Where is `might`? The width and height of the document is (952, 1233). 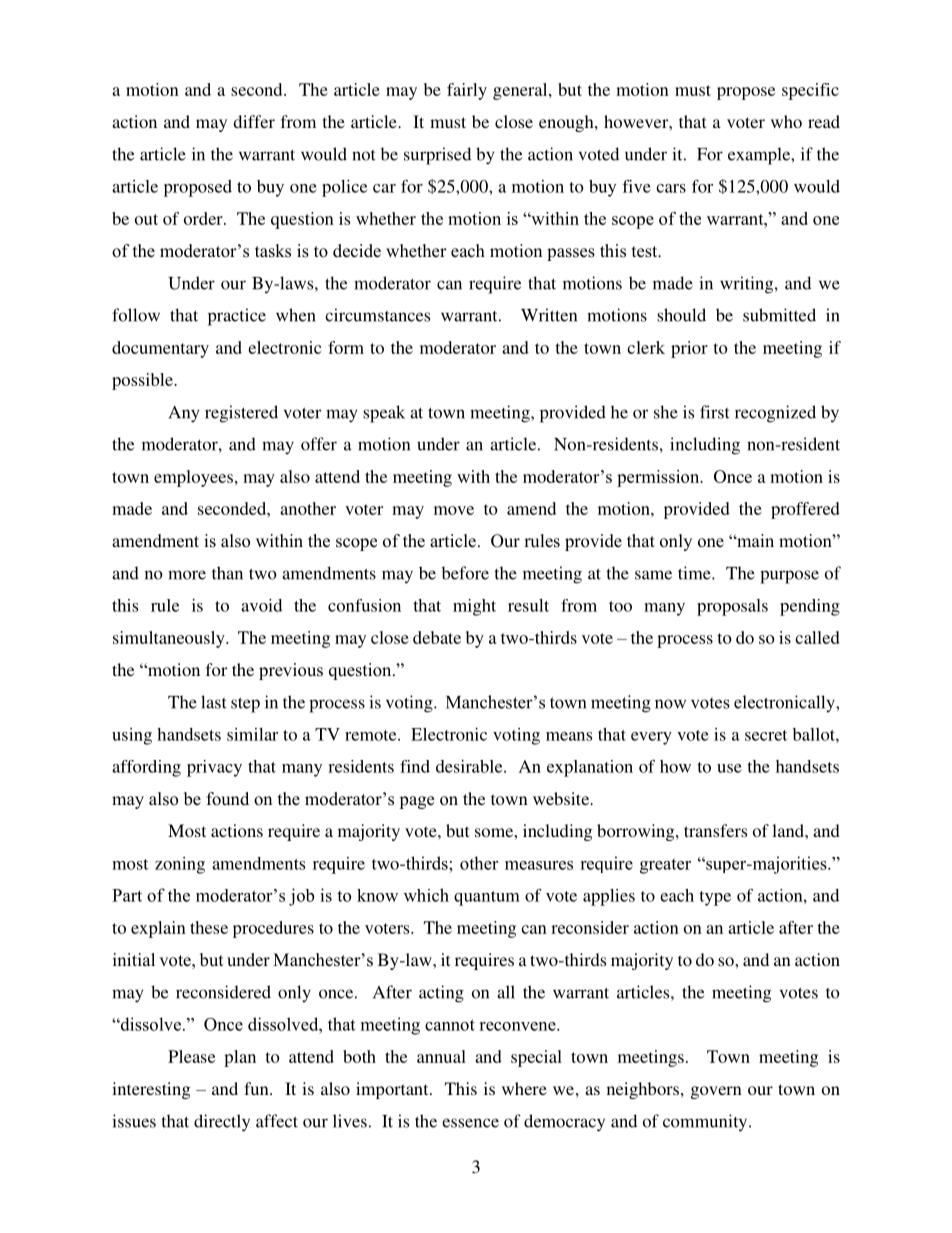 might is located at coordinates (474, 607).
